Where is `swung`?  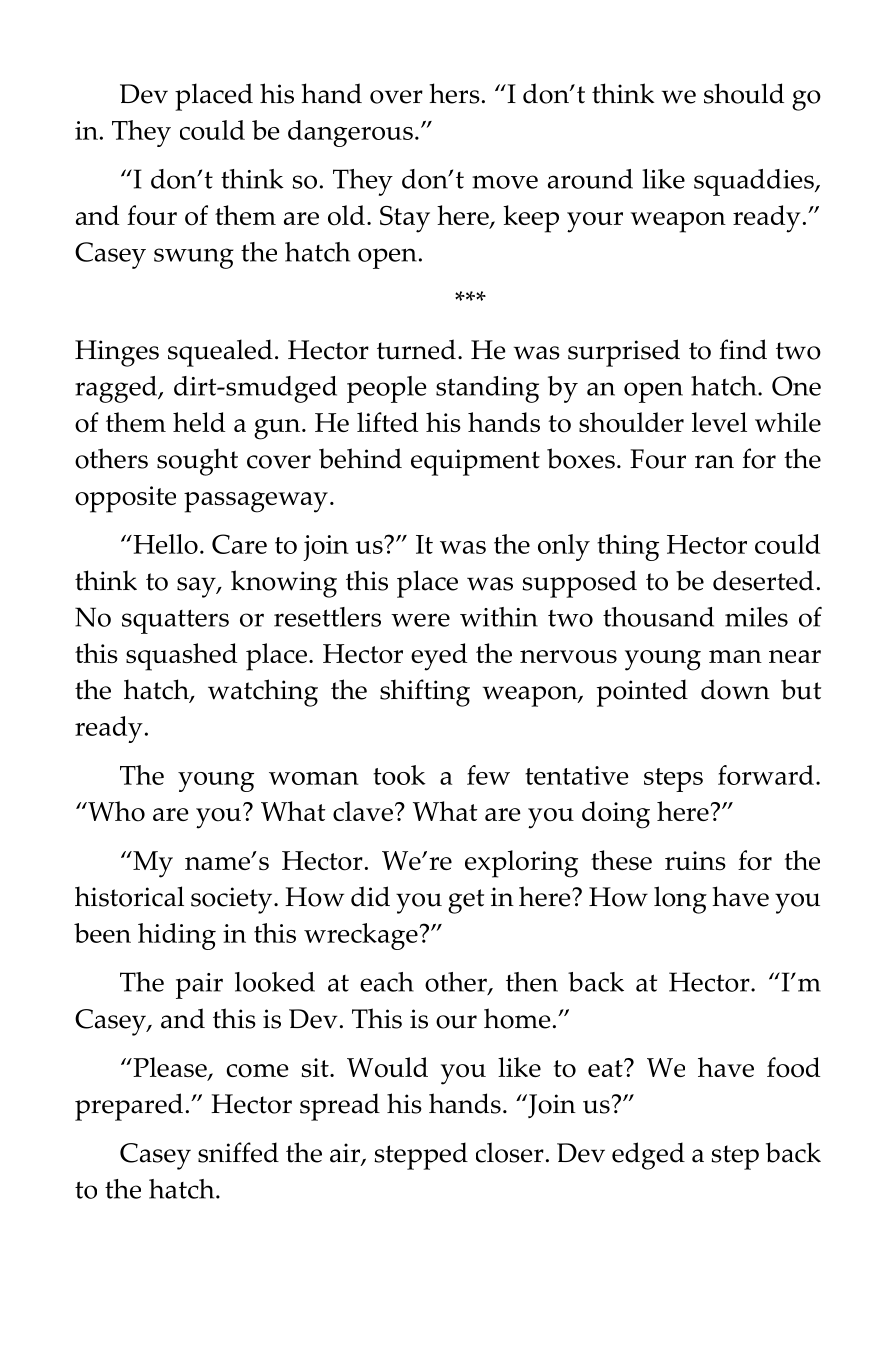
swung is located at coordinates (194, 258).
